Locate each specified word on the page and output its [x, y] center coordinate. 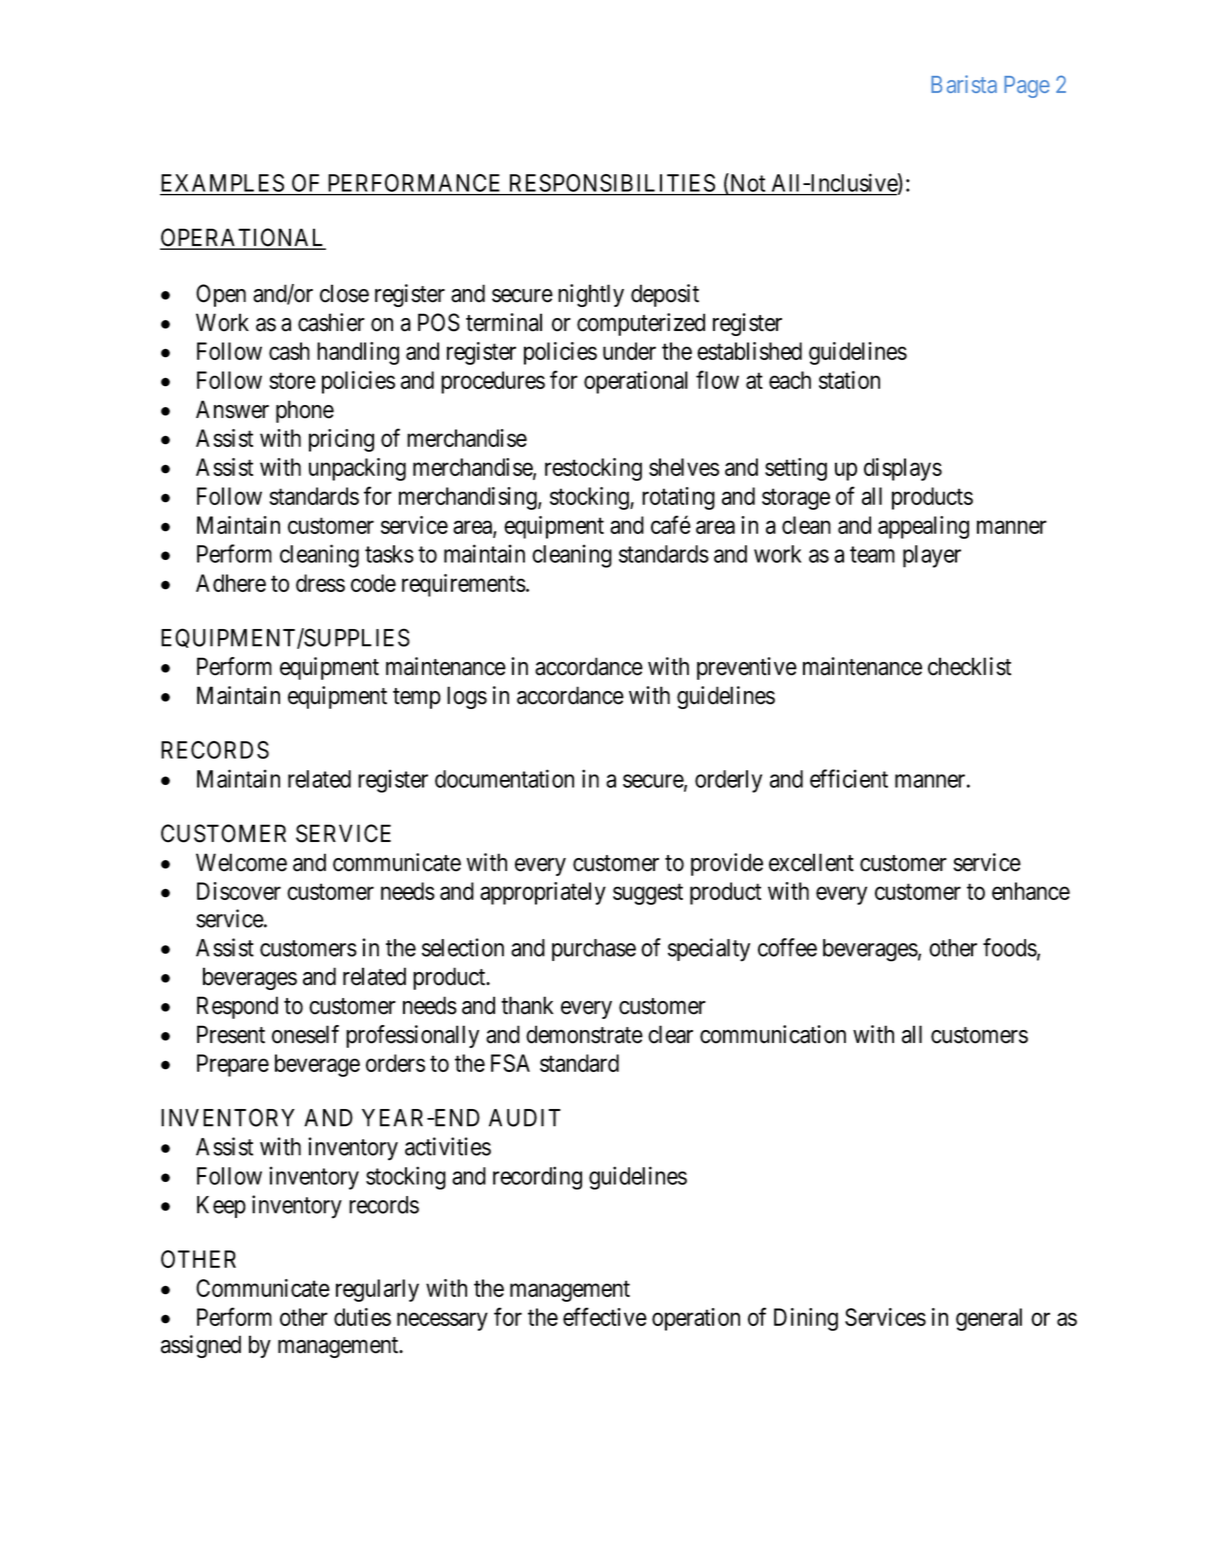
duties [362, 1317]
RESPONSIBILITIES [612, 183]
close [344, 293]
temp [417, 698]
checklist [969, 666]
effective [605, 1316]
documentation [504, 778]
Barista [964, 84]
